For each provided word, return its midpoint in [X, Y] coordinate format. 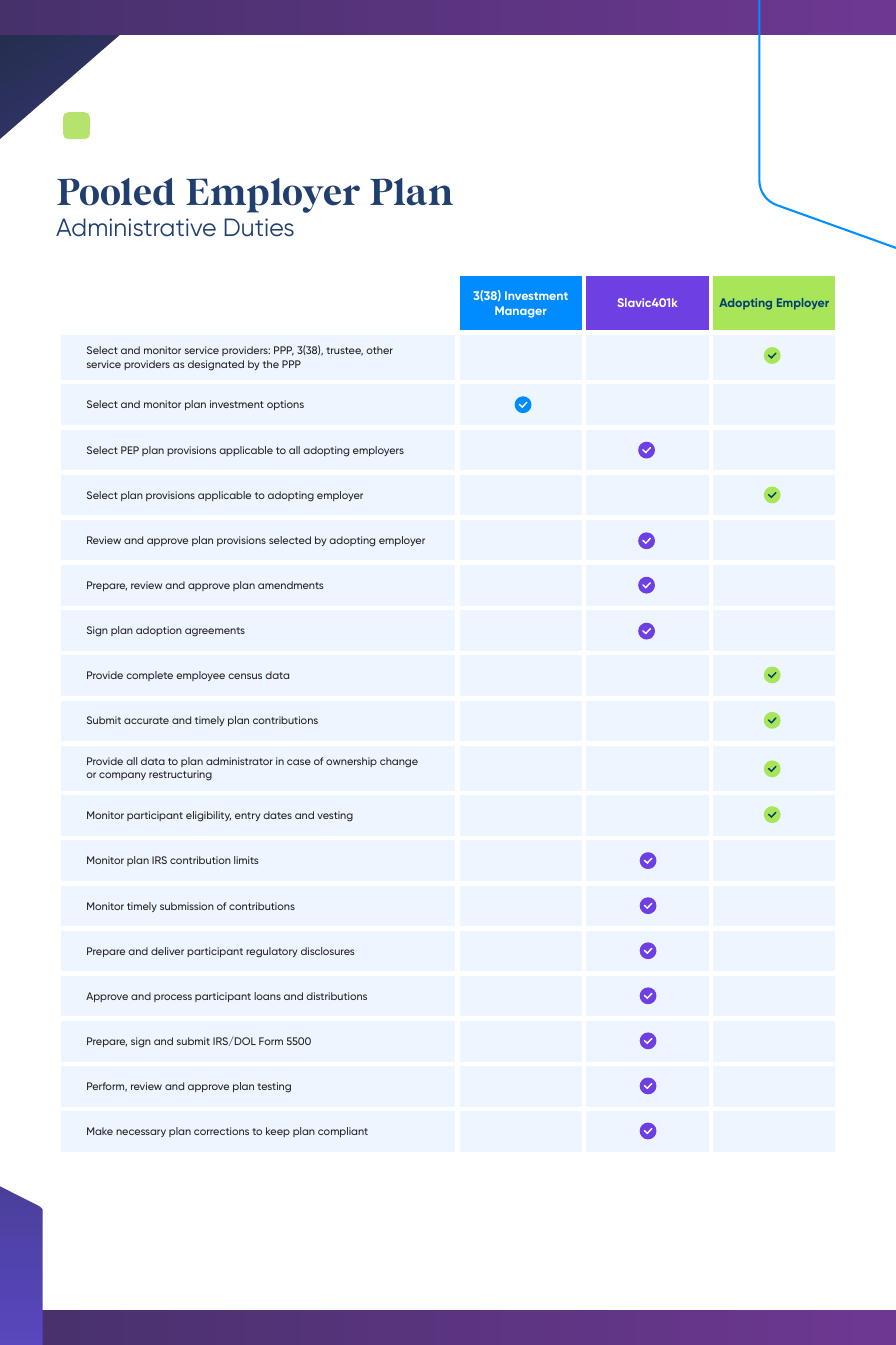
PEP [130, 450]
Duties [259, 227]
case [299, 762]
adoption [159, 631]
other [379, 350]
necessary [141, 1133]
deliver [167, 951]
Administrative [136, 227]
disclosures [328, 951]
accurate [146, 720]
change [399, 762]
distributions [336, 996]
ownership [351, 762]
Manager [521, 312]
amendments [291, 585]
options [285, 405]
